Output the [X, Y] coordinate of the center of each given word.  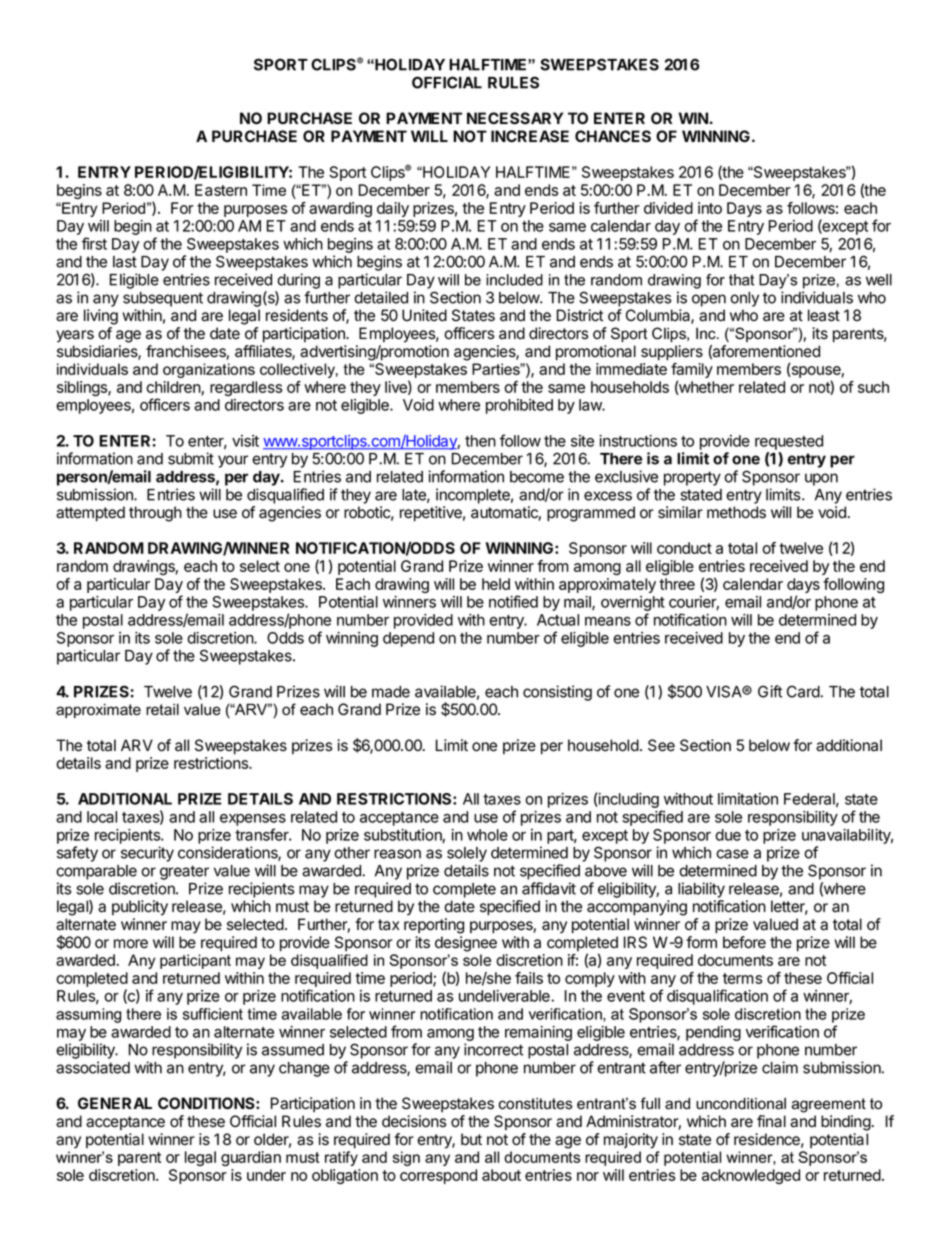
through [155, 514]
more [131, 944]
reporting [434, 926]
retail [162, 710]
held [496, 584]
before [744, 942]
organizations [209, 370]
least [824, 315]
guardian [251, 1158]
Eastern [221, 190]
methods [736, 512]
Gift [770, 691]
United [424, 315]
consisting [557, 693]
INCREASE [530, 136]
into [710, 208]
